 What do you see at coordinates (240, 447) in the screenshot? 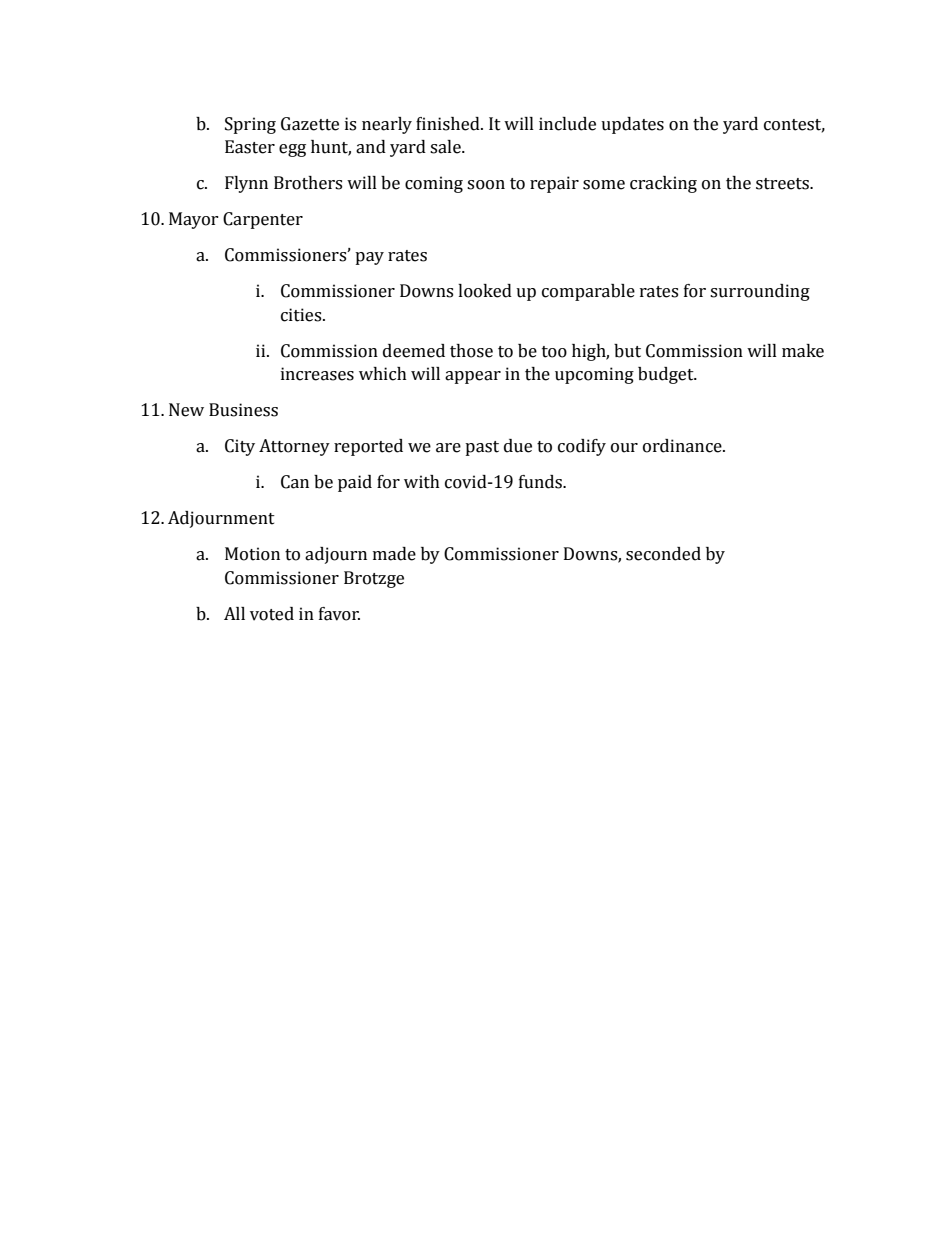
I see `City` at bounding box center [240, 447].
